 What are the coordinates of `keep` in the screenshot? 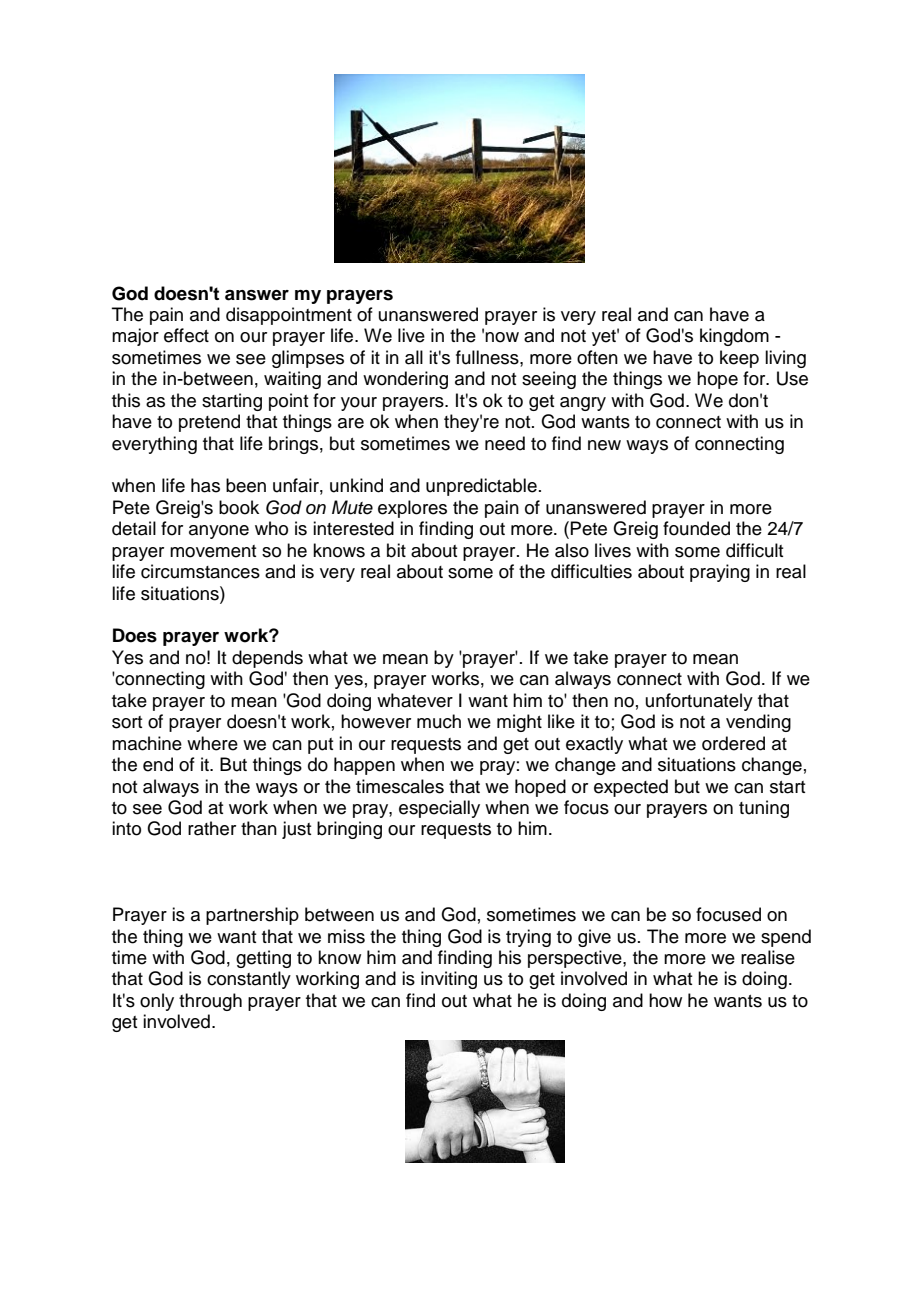 It's located at (739, 359).
